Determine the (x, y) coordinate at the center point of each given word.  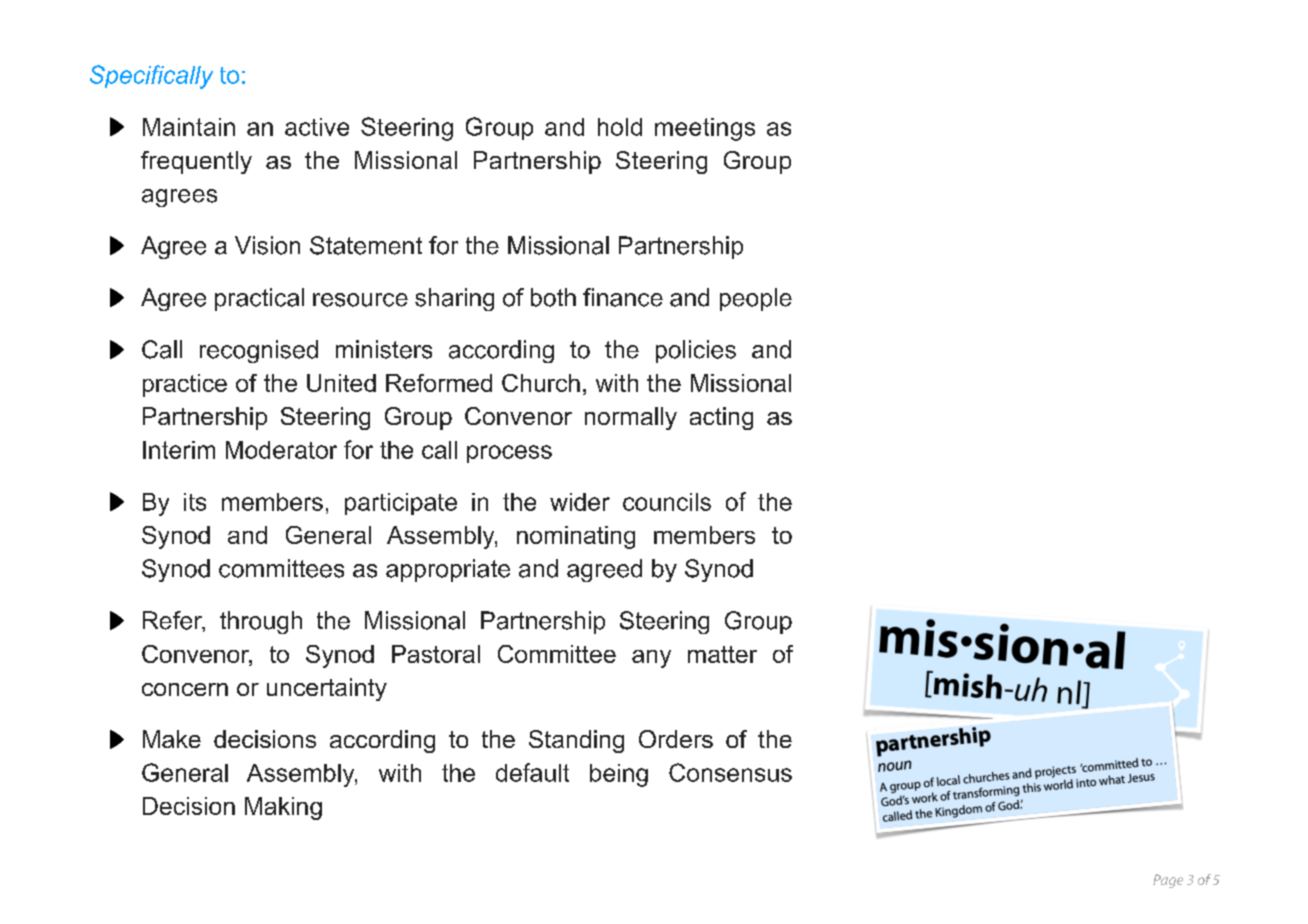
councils (667, 502)
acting (721, 418)
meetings (705, 129)
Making (283, 808)
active (317, 127)
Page (1168, 881)
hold (620, 127)
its (195, 502)
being (619, 775)
